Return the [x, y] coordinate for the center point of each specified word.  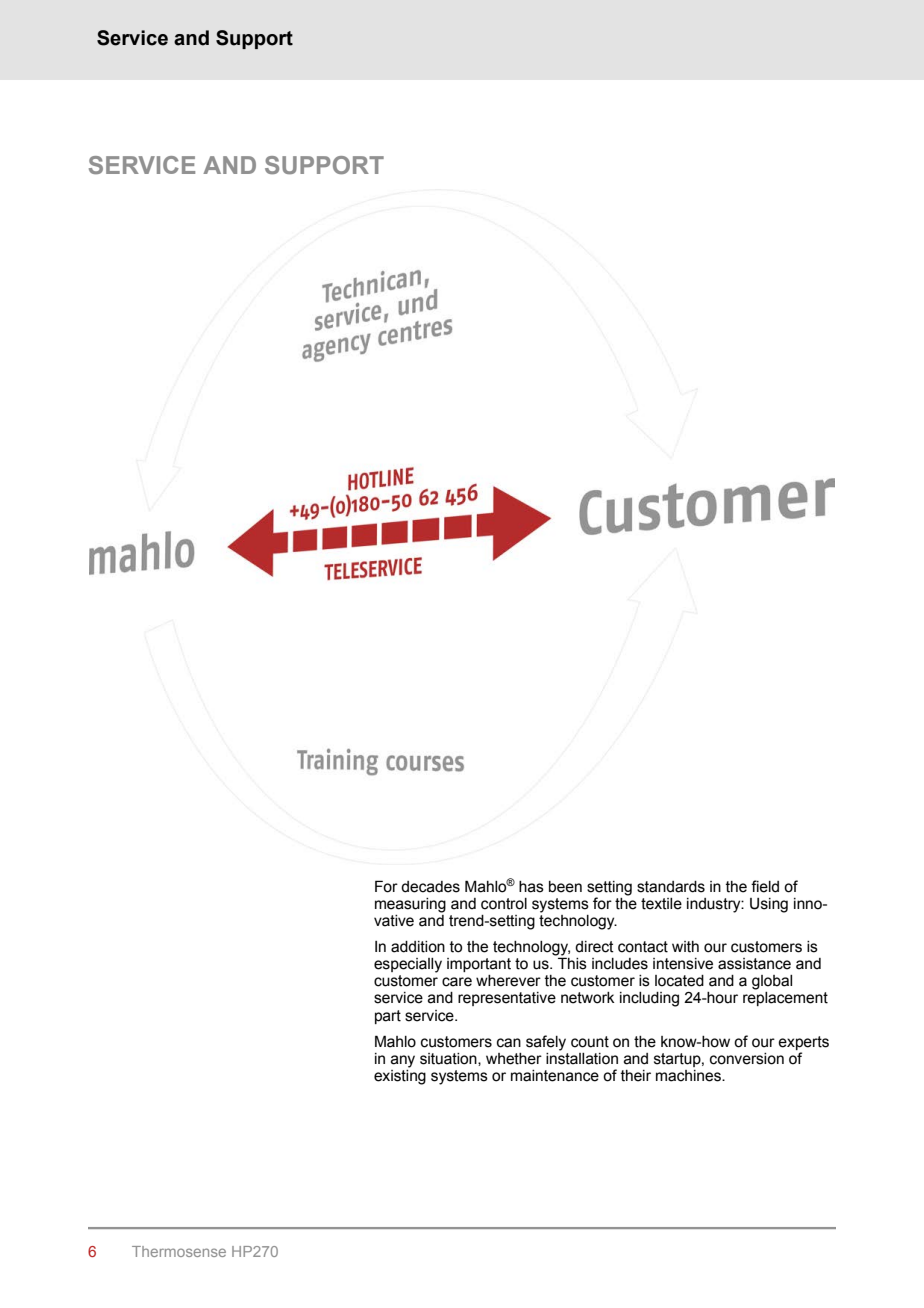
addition [418, 947]
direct [594, 947]
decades [430, 887]
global [772, 982]
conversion [747, 1059]
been [565, 887]
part [388, 1017]
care [457, 982]
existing [400, 1076]
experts [803, 1043]
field [765, 886]
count [590, 1042]
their [636, 1076]
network [588, 998]
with [685, 947]
